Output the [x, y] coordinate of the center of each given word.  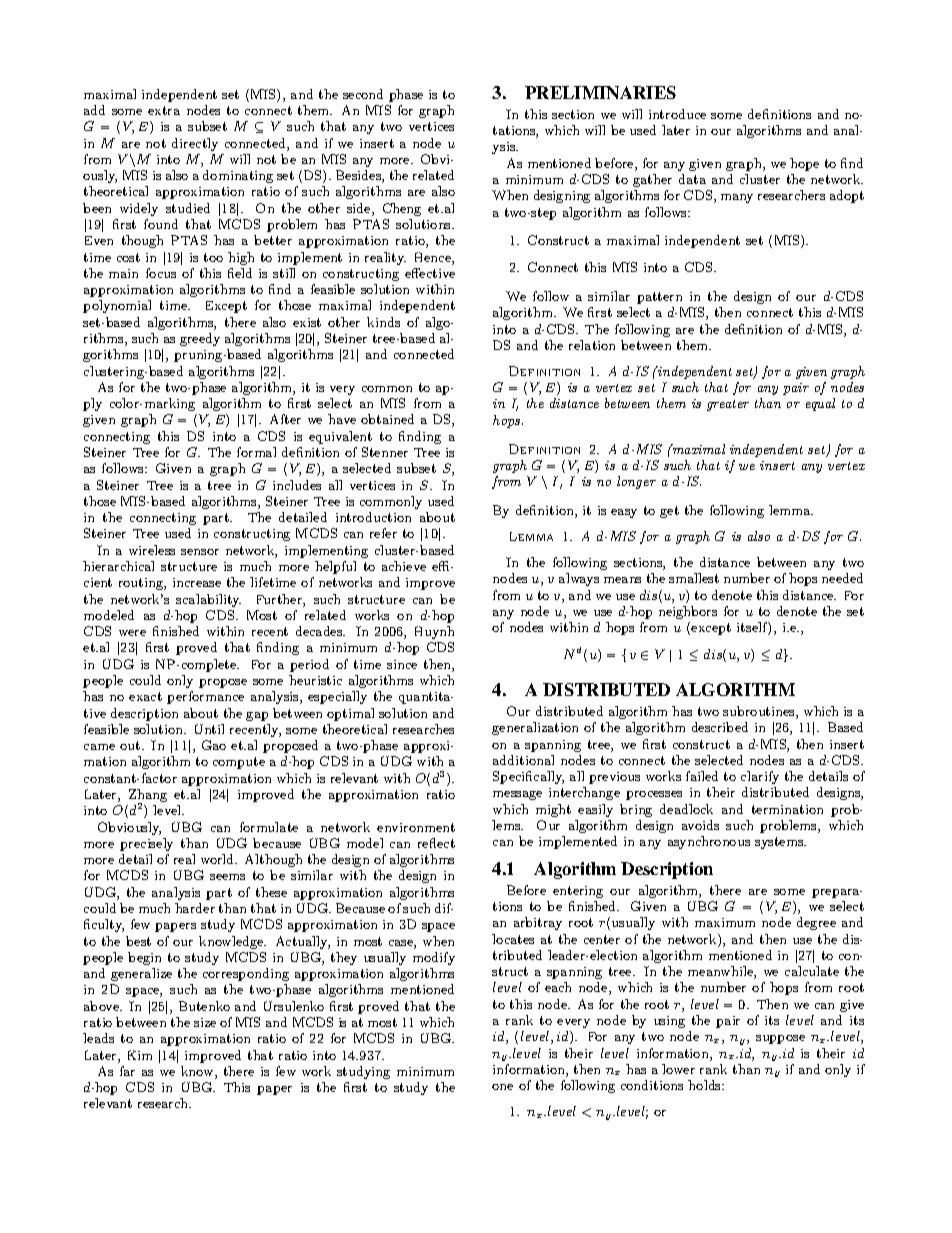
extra [164, 110]
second [363, 94]
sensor [200, 552]
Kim [140, 1055]
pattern [659, 298]
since [402, 664]
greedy [200, 339]
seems [227, 877]
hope [804, 164]
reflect [436, 843]
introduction [373, 517]
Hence [434, 258]
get [669, 512]
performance [205, 697]
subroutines [760, 712]
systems [780, 843]
